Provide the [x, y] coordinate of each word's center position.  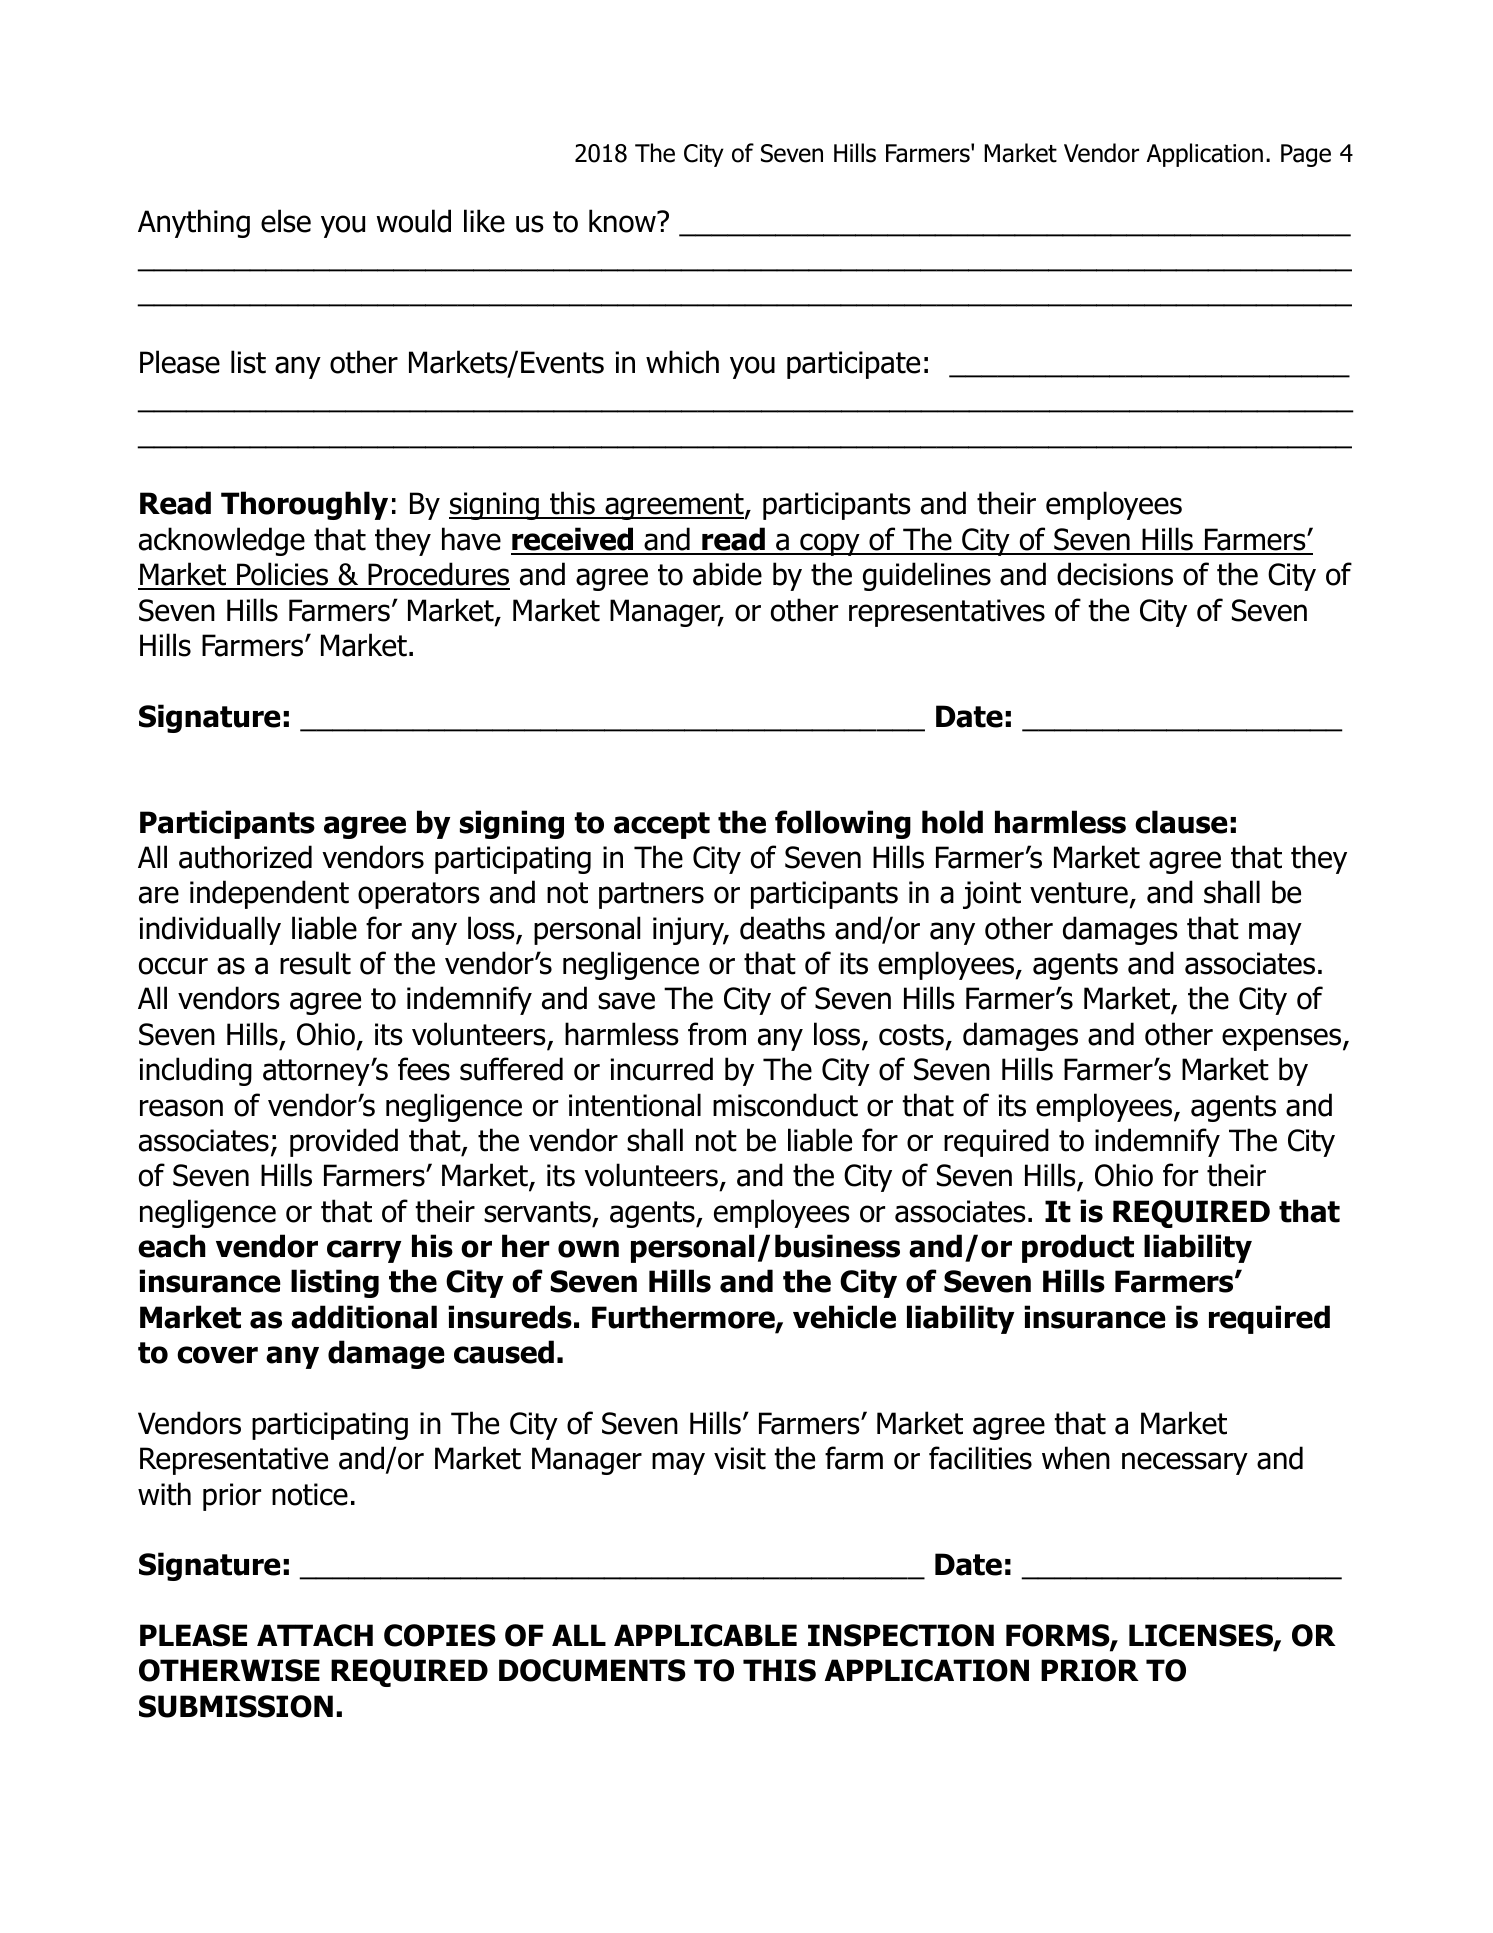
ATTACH [315, 1635]
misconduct [785, 1105]
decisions [1115, 574]
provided [344, 1142]
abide [727, 574]
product [1078, 1248]
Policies [283, 575]
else [286, 221]
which [682, 362]
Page [1306, 155]
